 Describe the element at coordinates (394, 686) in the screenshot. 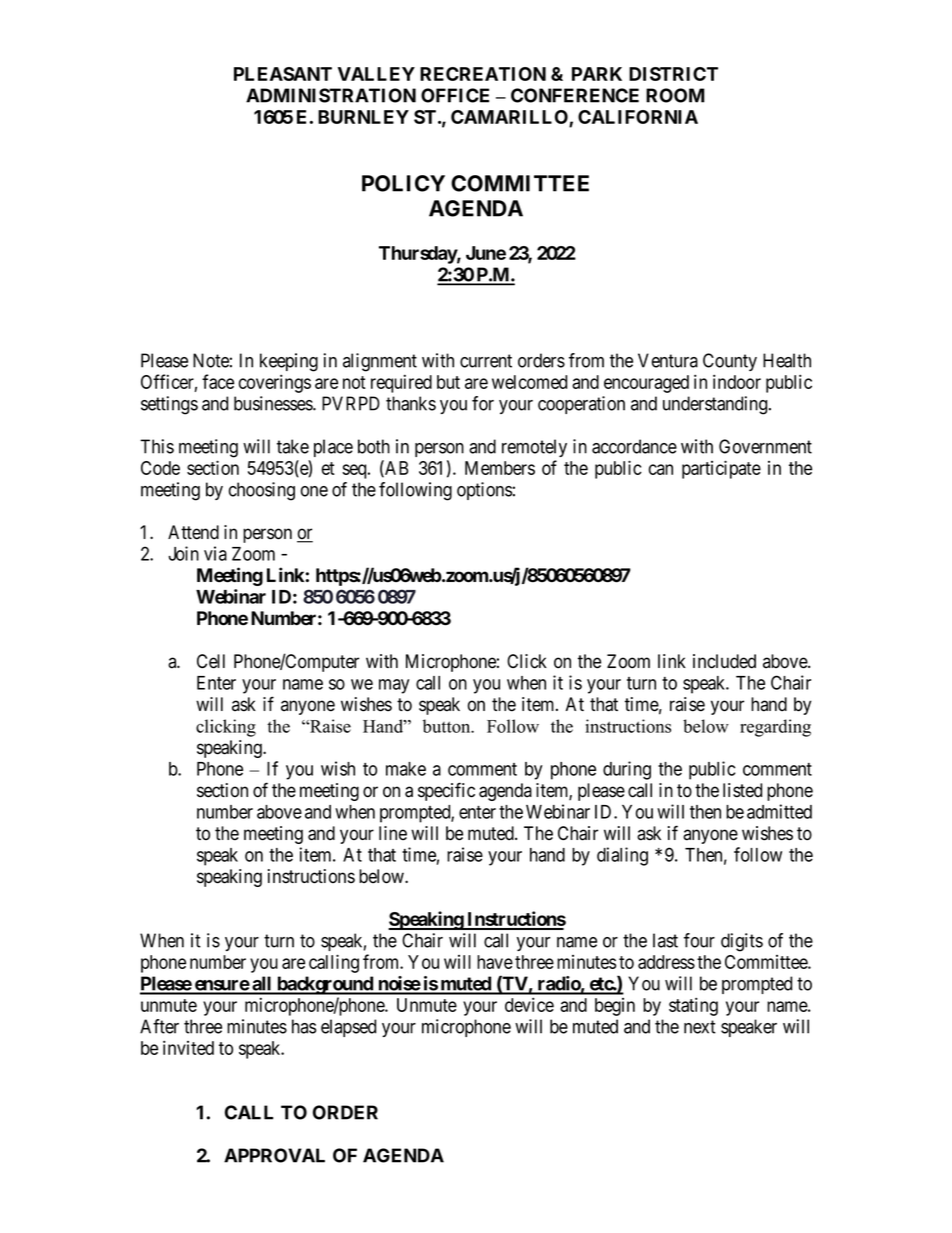

I see `may` at that location.
